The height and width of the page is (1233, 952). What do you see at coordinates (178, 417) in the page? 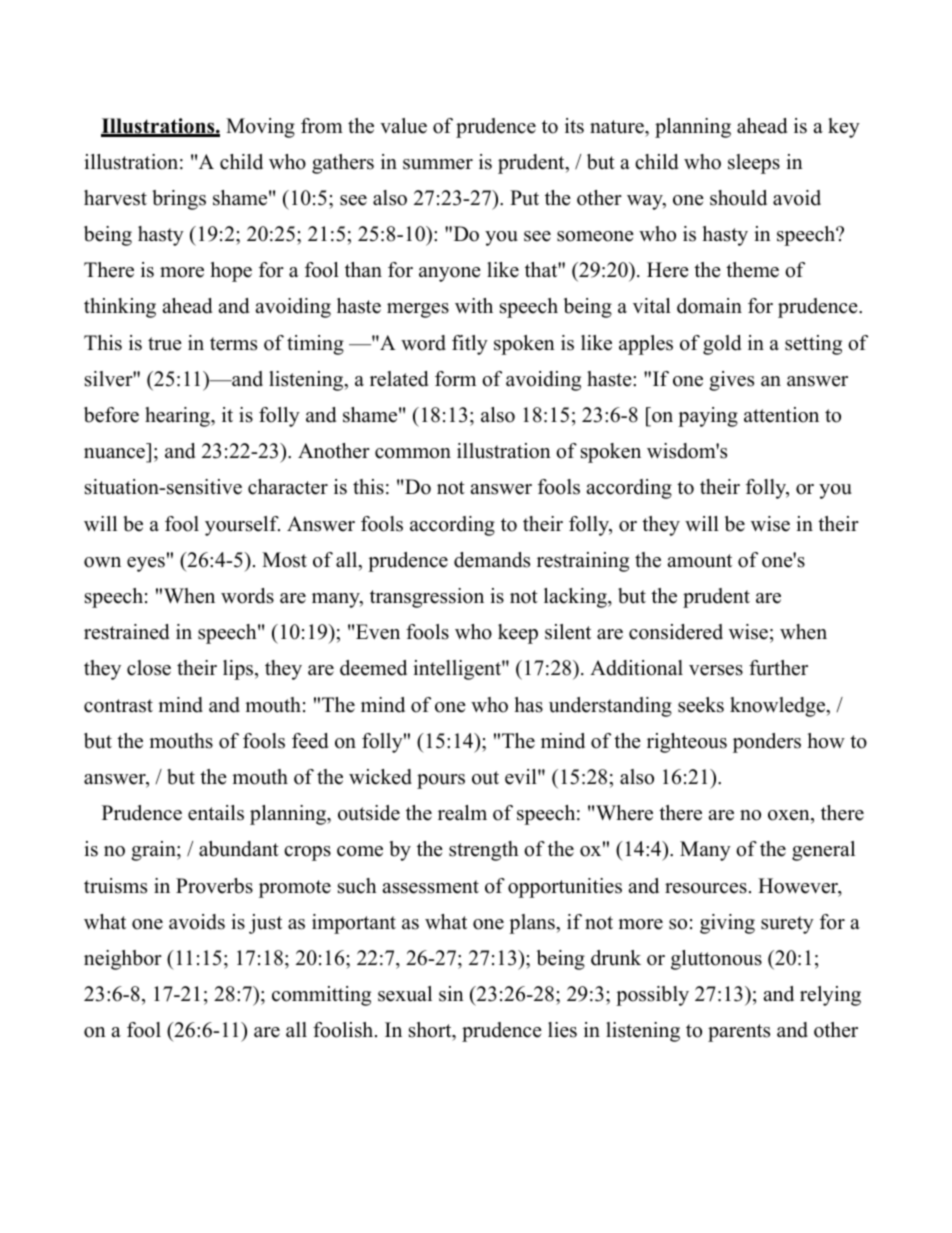
I see `hearing` at bounding box center [178, 417].
